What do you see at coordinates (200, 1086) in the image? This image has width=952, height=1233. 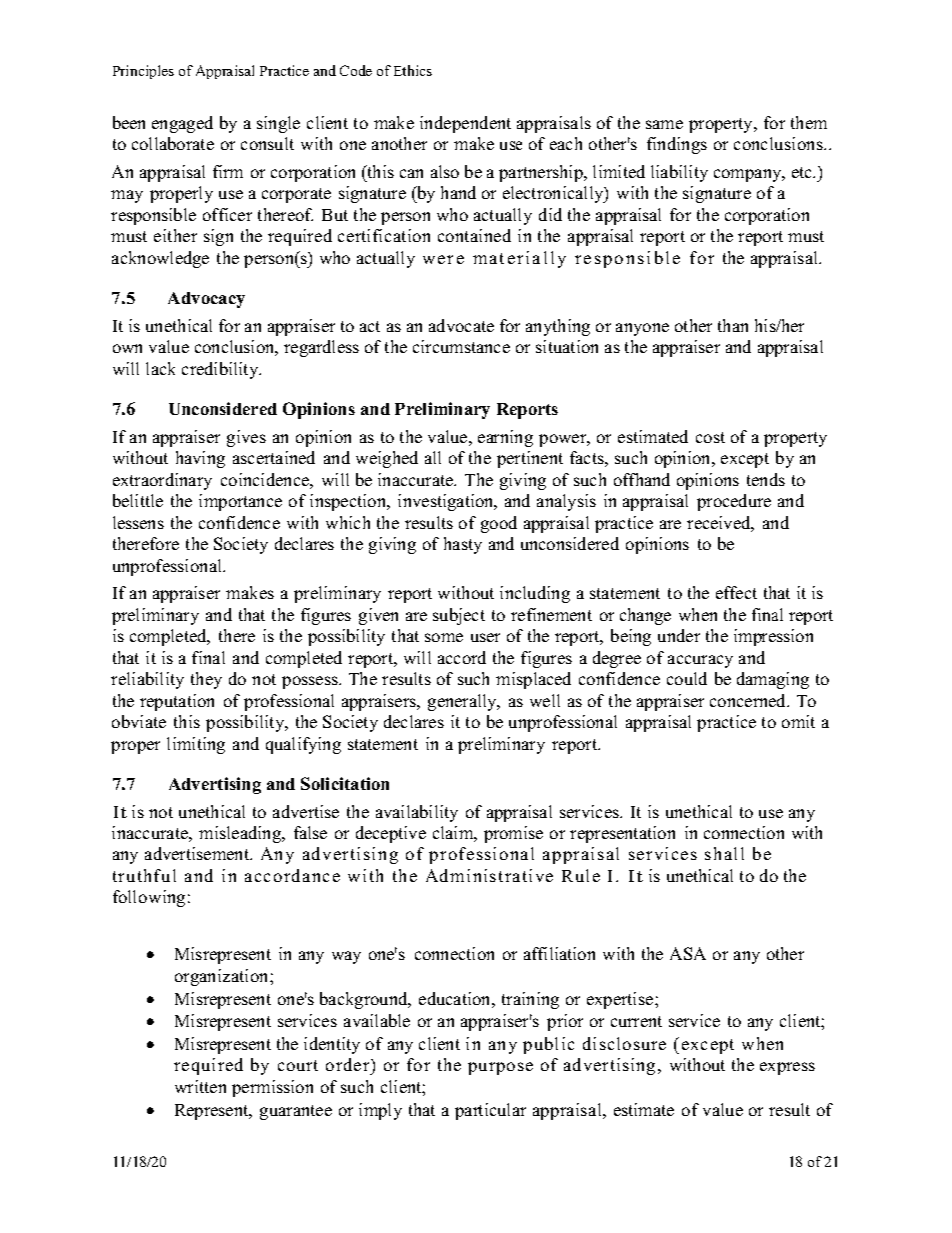 I see `written` at bounding box center [200, 1086].
